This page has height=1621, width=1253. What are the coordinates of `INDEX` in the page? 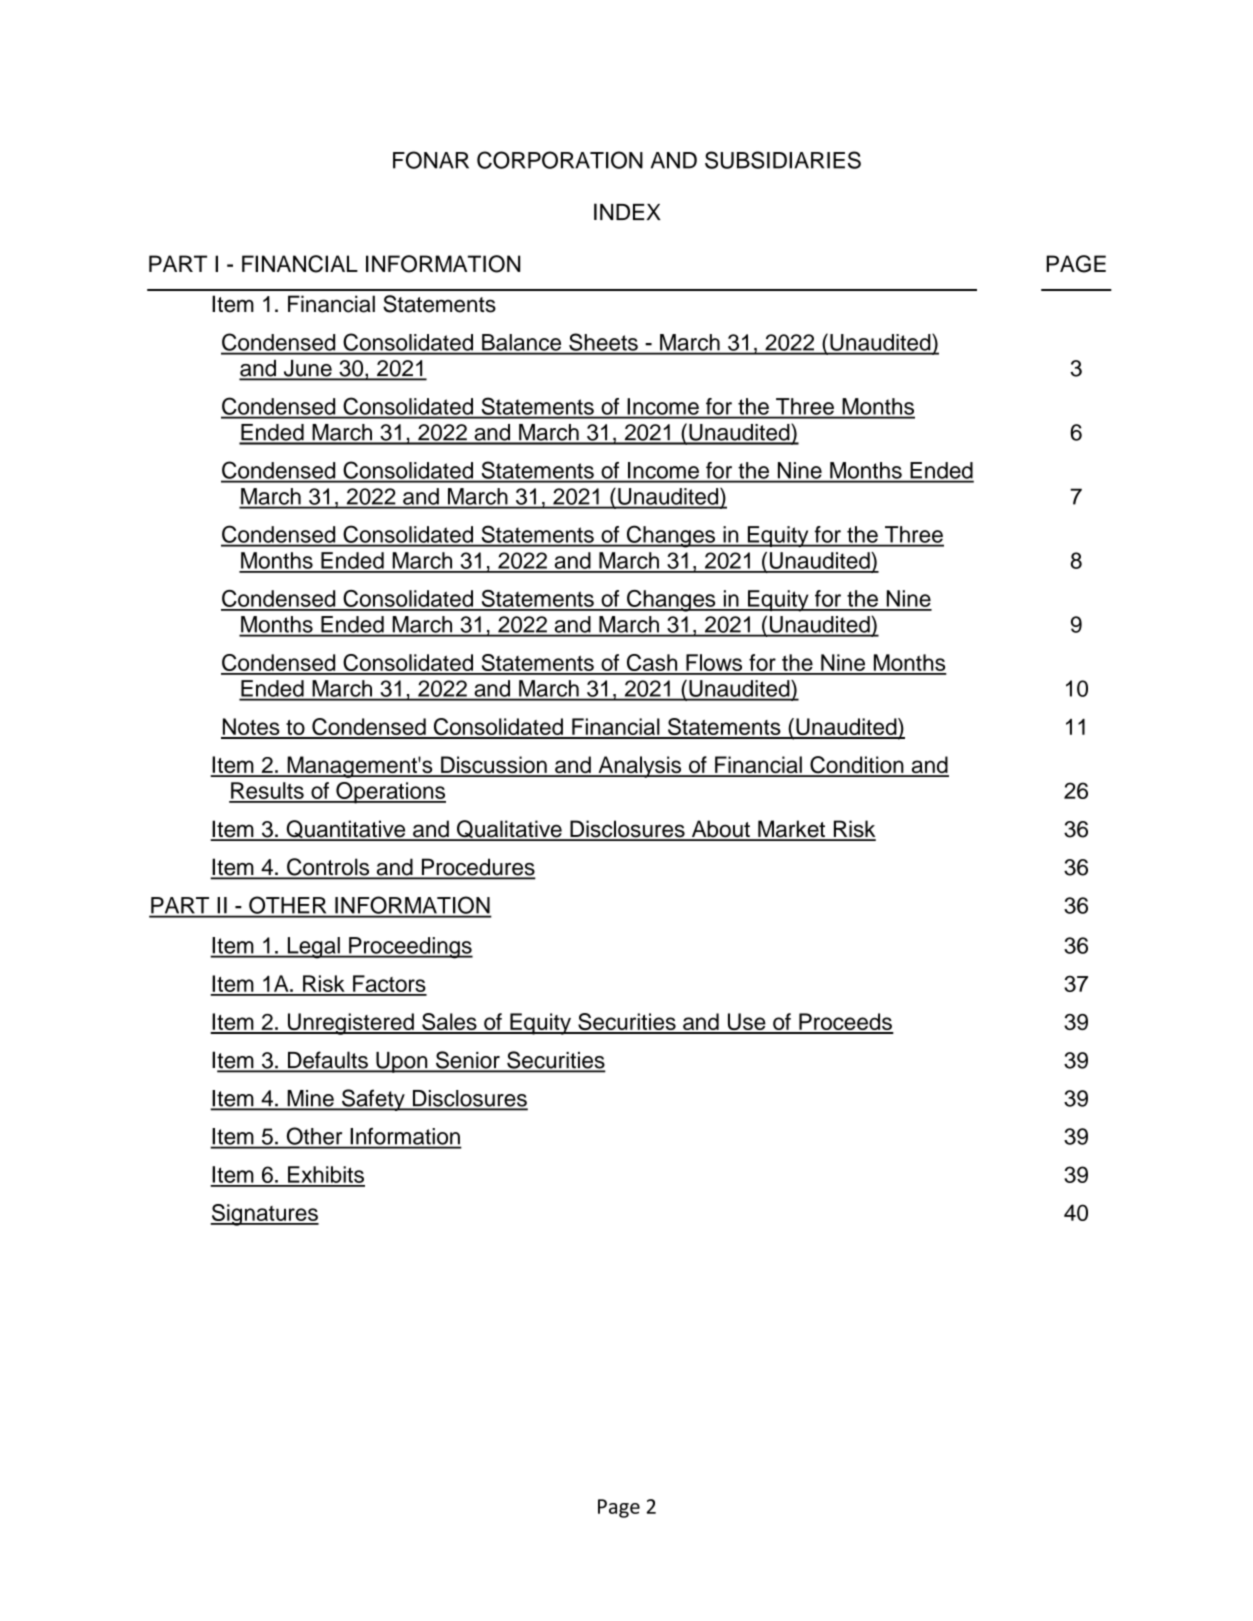 It's located at (627, 211).
